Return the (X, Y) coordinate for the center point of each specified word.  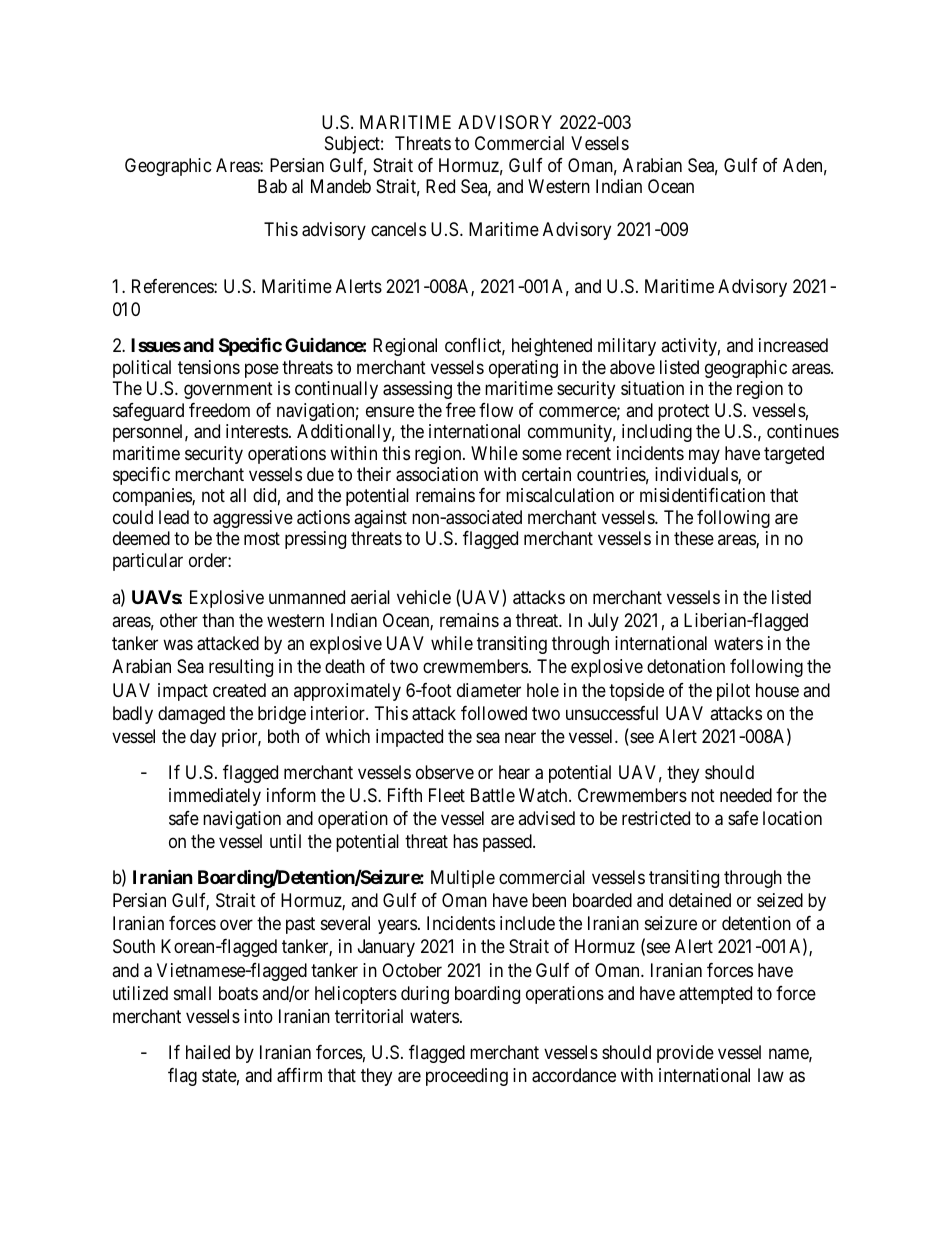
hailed (208, 1052)
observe (445, 772)
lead (174, 517)
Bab (272, 186)
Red (440, 186)
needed (746, 795)
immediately (215, 797)
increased (793, 345)
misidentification (702, 495)
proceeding (467, 1077)
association (437, 474)
